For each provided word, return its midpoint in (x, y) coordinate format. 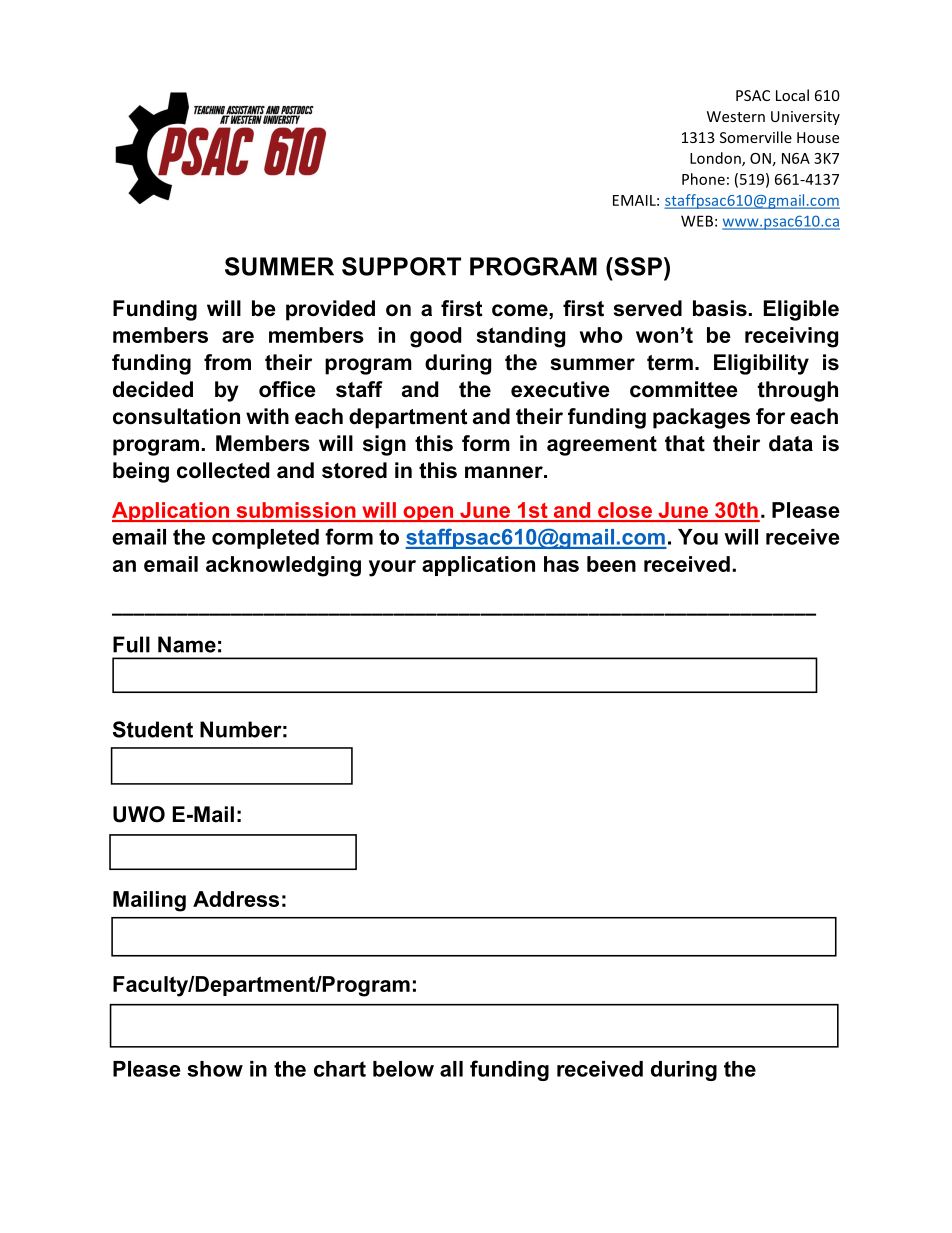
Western (736, 116)
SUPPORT (401, 266)
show (215, 1069)
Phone (703, 179)
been (611, 564)
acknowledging (283, 566)
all (451, 1069)
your (392, 568)
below (403, 1069)
